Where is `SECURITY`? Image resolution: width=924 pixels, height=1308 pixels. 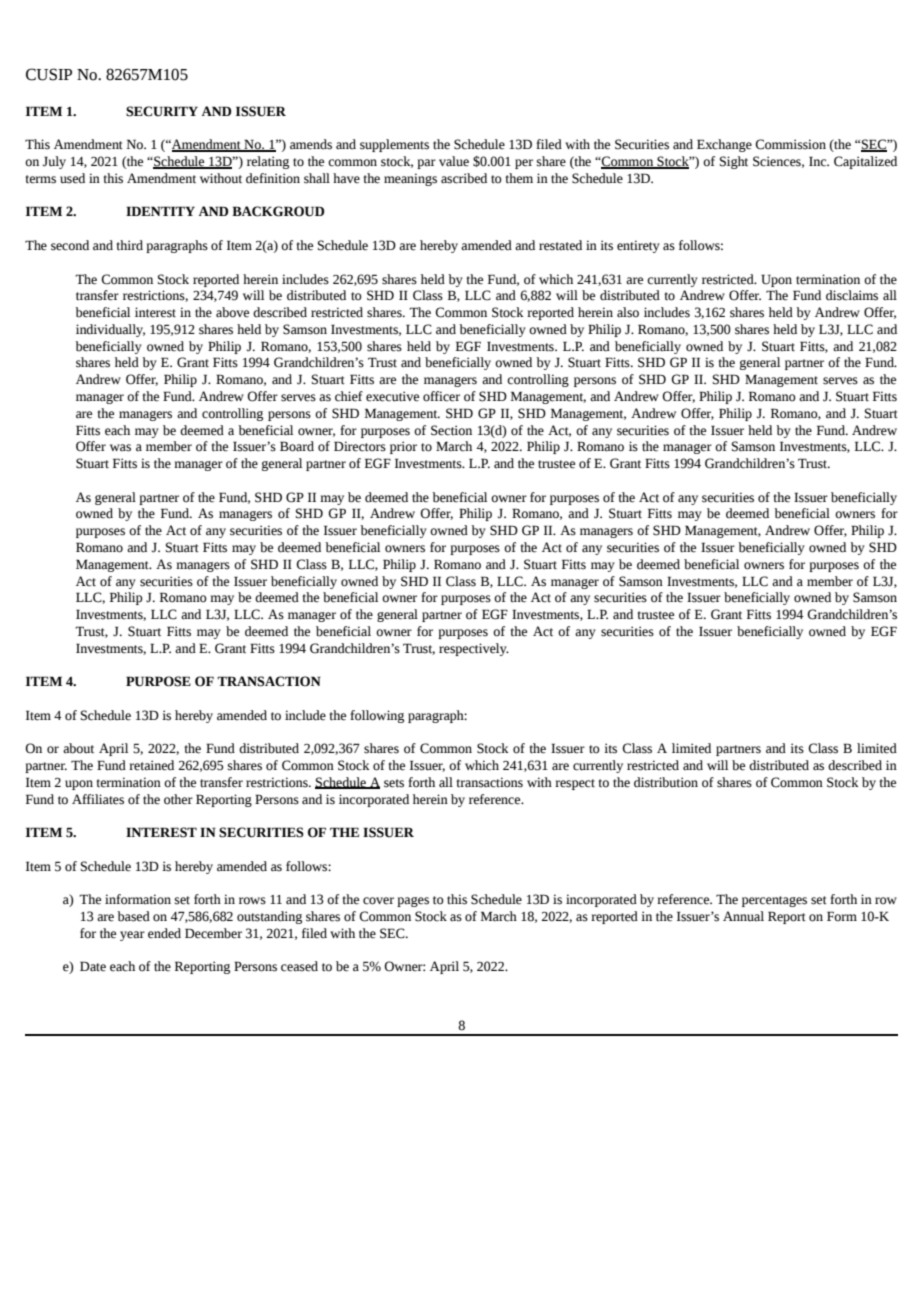
SECURITY is located at coordinates (162, 111).
